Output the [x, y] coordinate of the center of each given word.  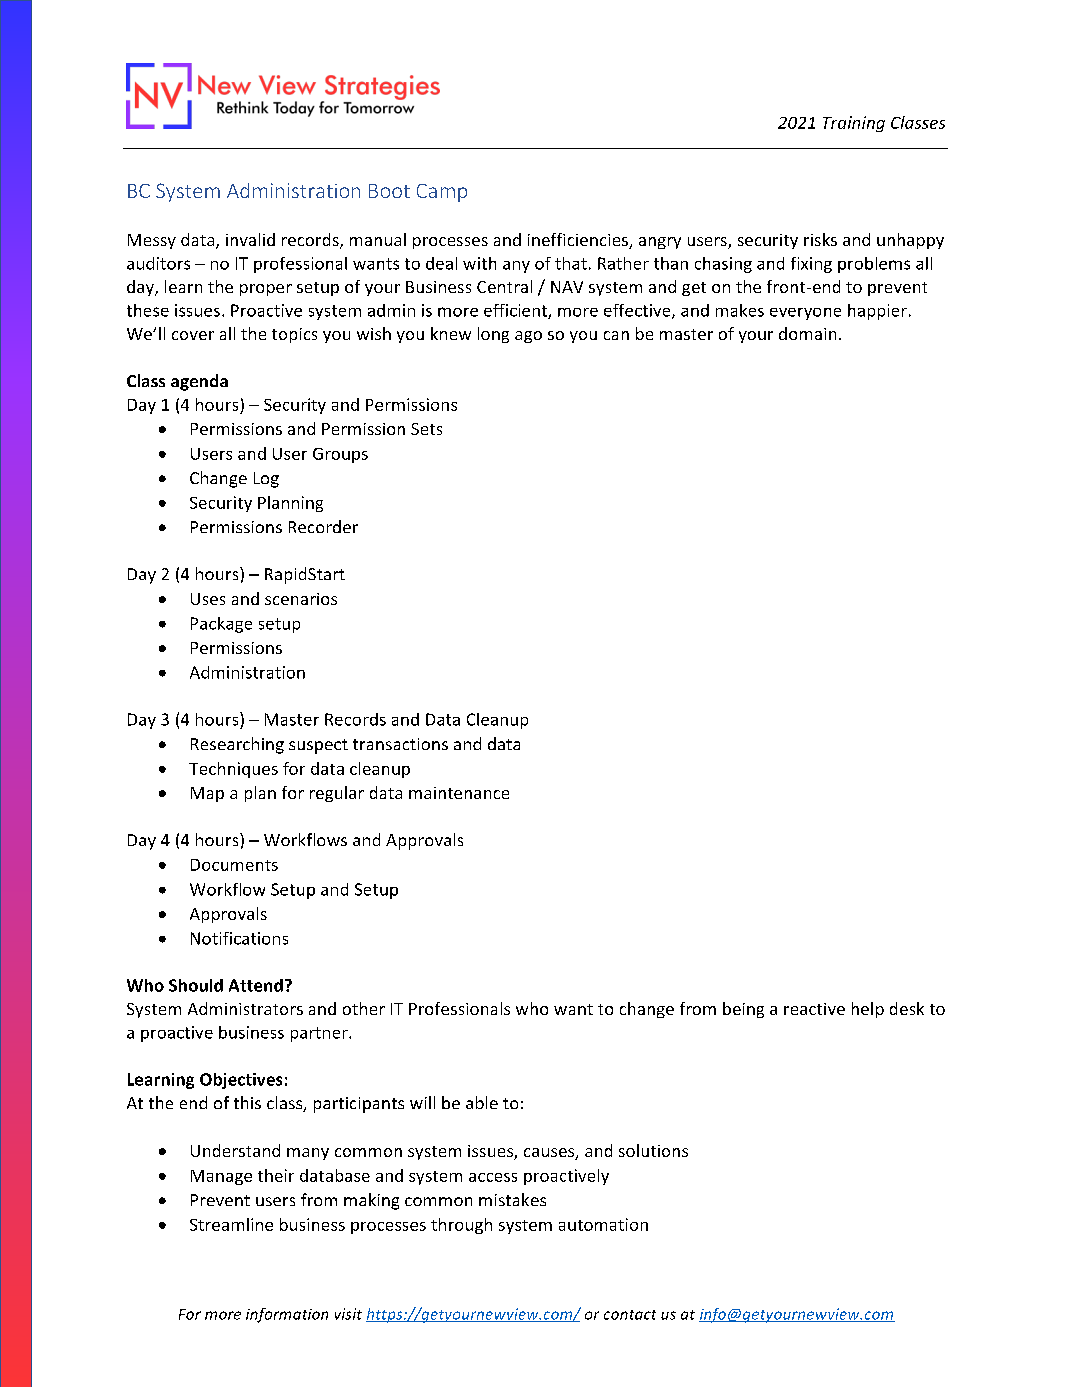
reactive [814, 1009]
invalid [250, 239]
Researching [237, 745]
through [461, 1226]
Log [266, 480]
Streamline [231, 1224]
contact [630, 1315]
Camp [442, 193]
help [868, 1010]
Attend [256, 985]
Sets [426, 429]
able [482, 1102]
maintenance [459, 793]
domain [807, 333]
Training [854, 124]
